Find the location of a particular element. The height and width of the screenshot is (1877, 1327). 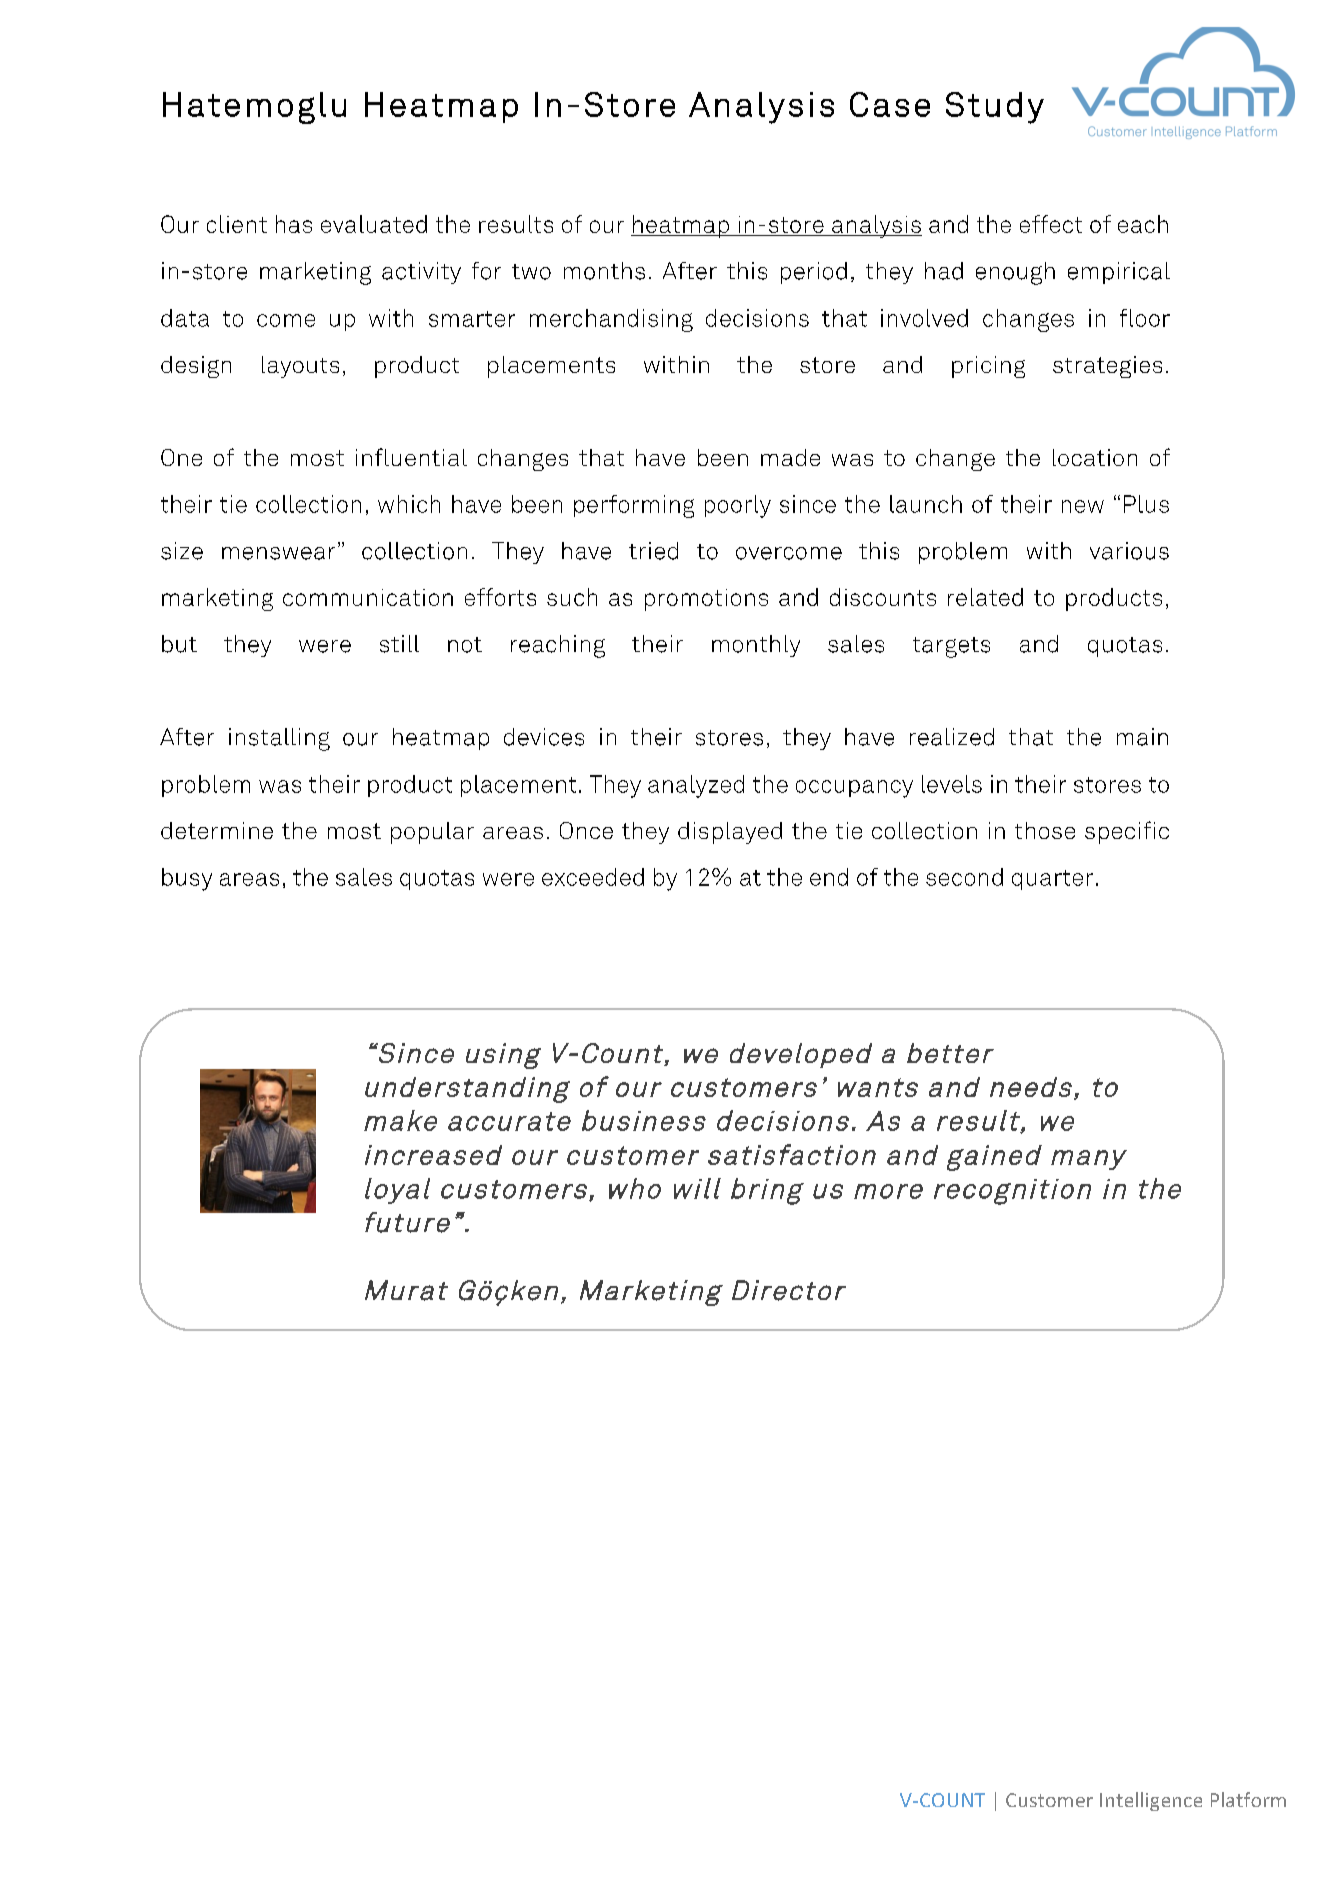

merchandising is located at coordinates (611, 320).
